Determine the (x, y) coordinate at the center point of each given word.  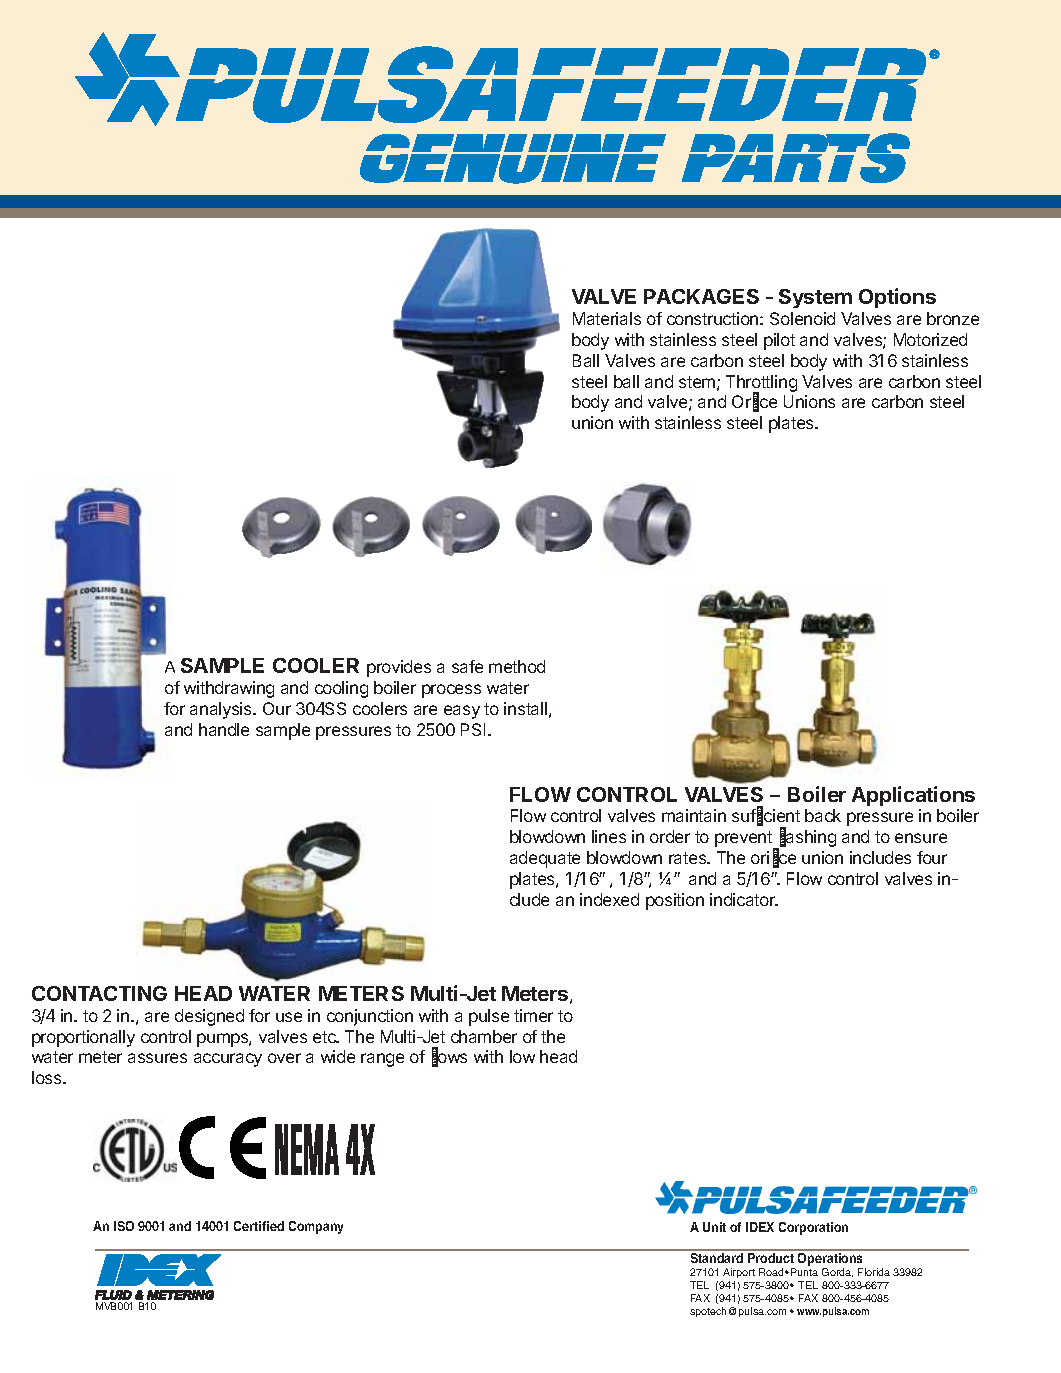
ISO (124, 1226)
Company (316, 1227)
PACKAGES (701, 296)
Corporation (813, 1228)
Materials (607, 318)
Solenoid (802, 318)
